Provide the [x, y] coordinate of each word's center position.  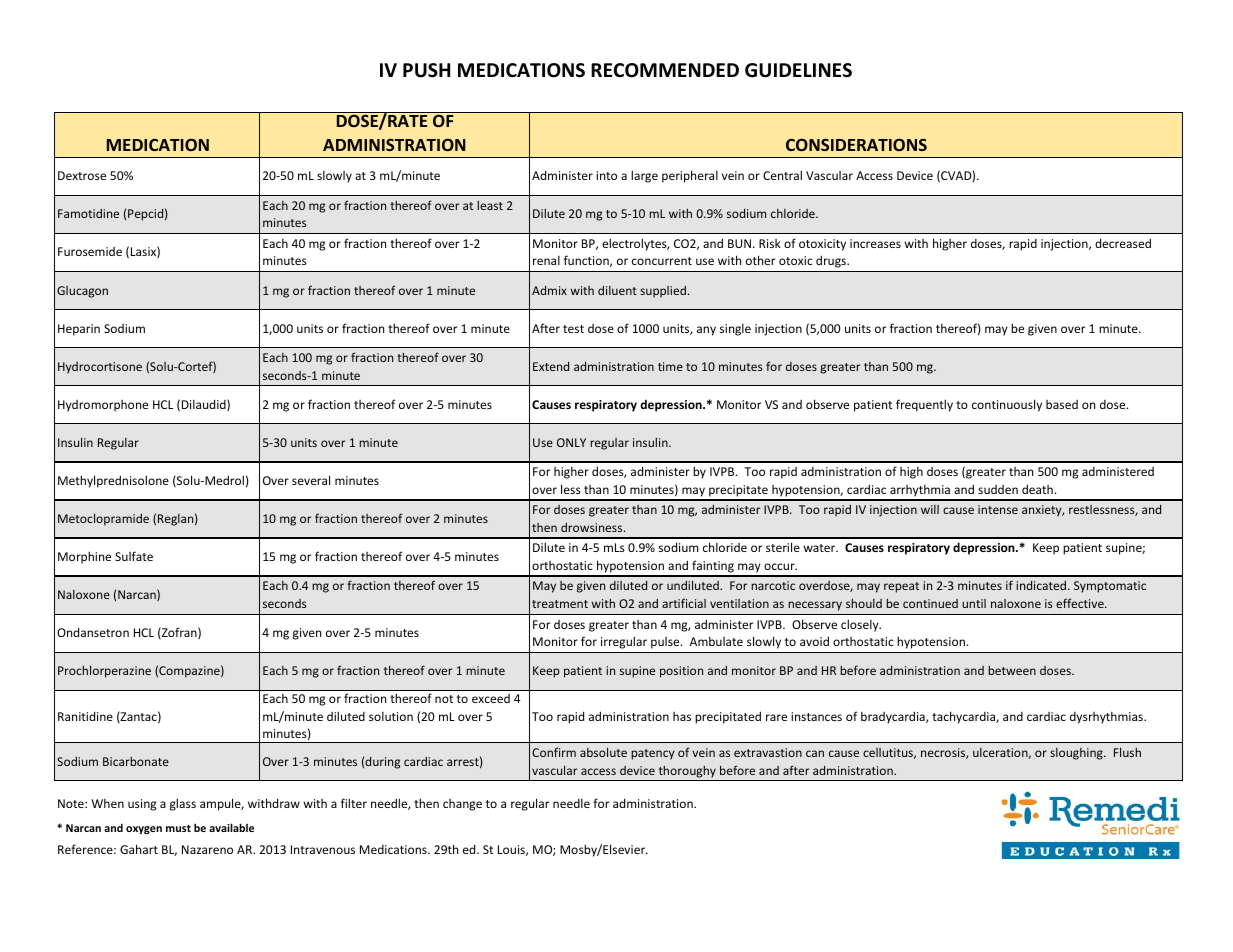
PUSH [426, 70]
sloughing [1077, 754]
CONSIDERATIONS [856, 144]
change [462, 805]
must [178, 828]
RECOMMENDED [665, 70]
